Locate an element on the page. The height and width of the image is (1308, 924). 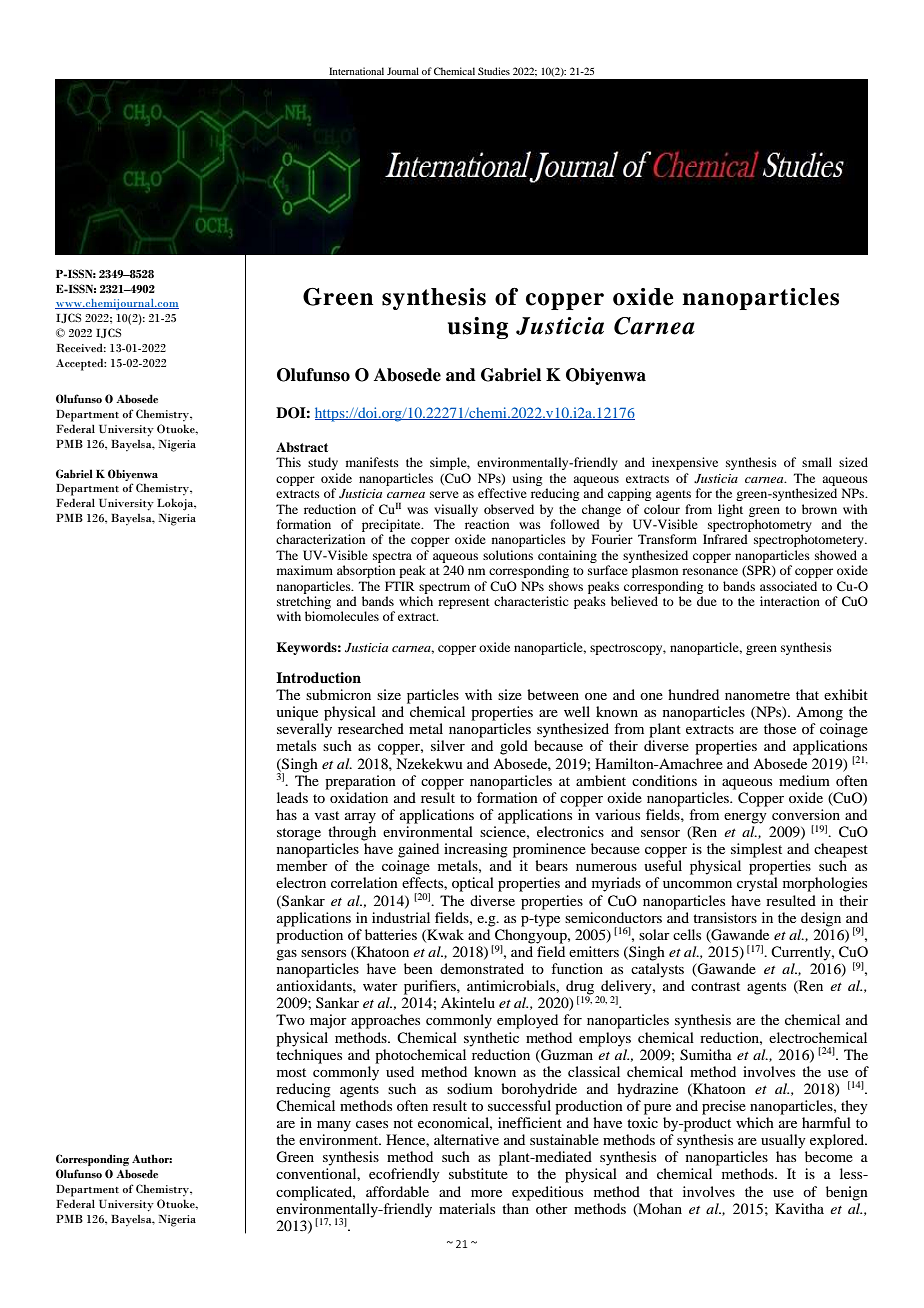
many is located at coordinates (334, 1126).
